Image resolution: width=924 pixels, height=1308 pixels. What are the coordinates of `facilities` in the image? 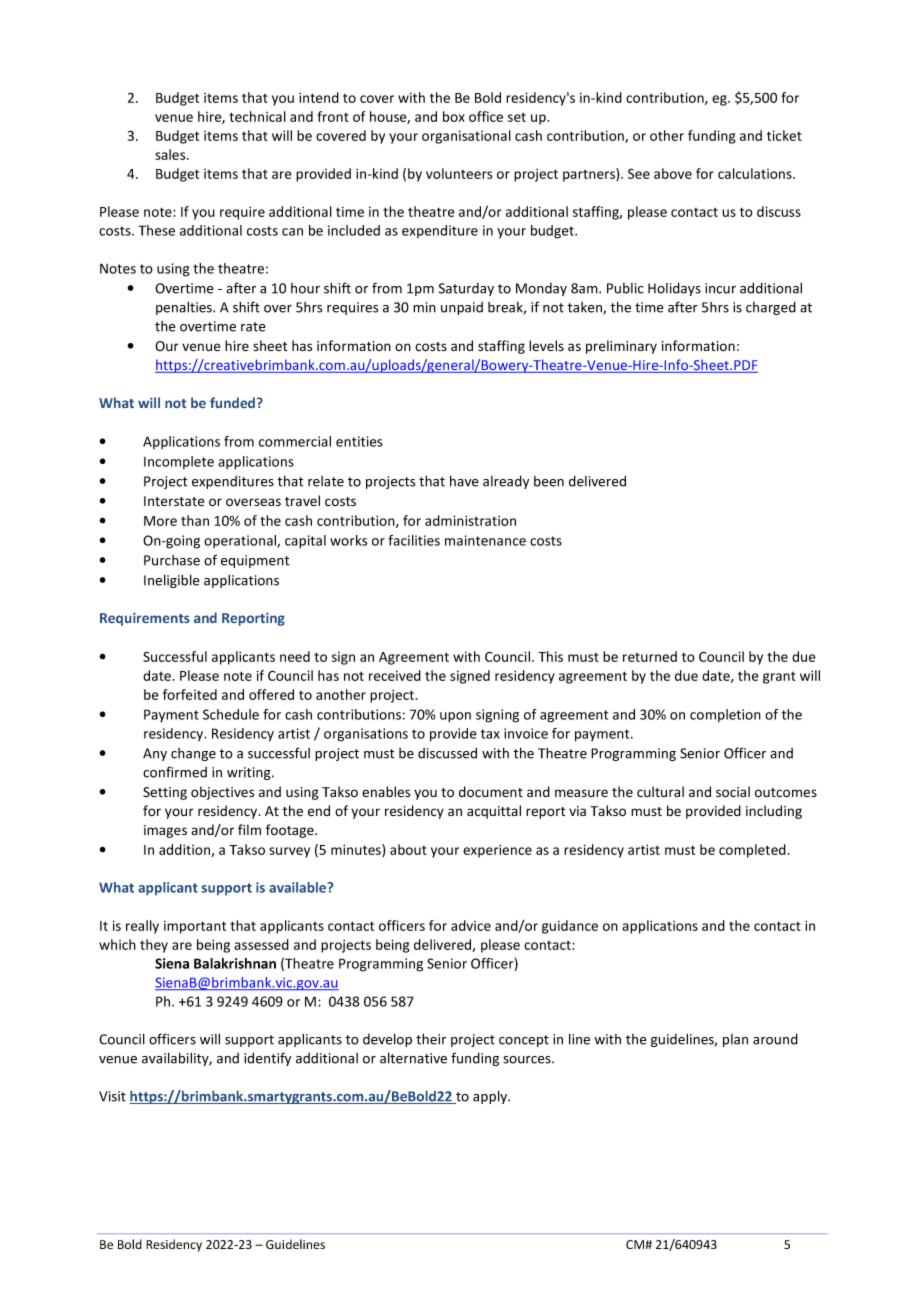 It's located at (414, 540).
